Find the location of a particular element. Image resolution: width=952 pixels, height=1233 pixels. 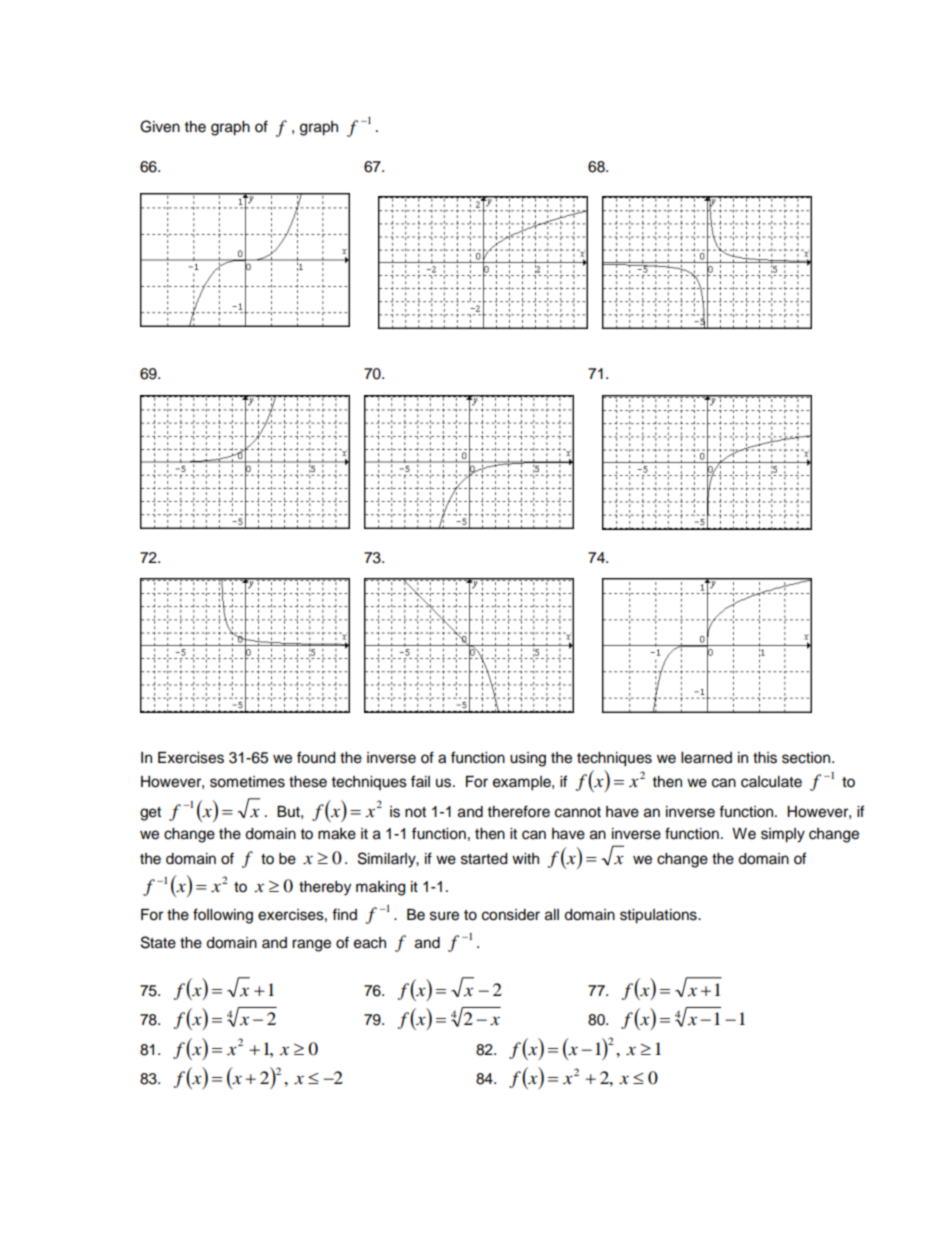

following is located at coordinates (223, 916).
